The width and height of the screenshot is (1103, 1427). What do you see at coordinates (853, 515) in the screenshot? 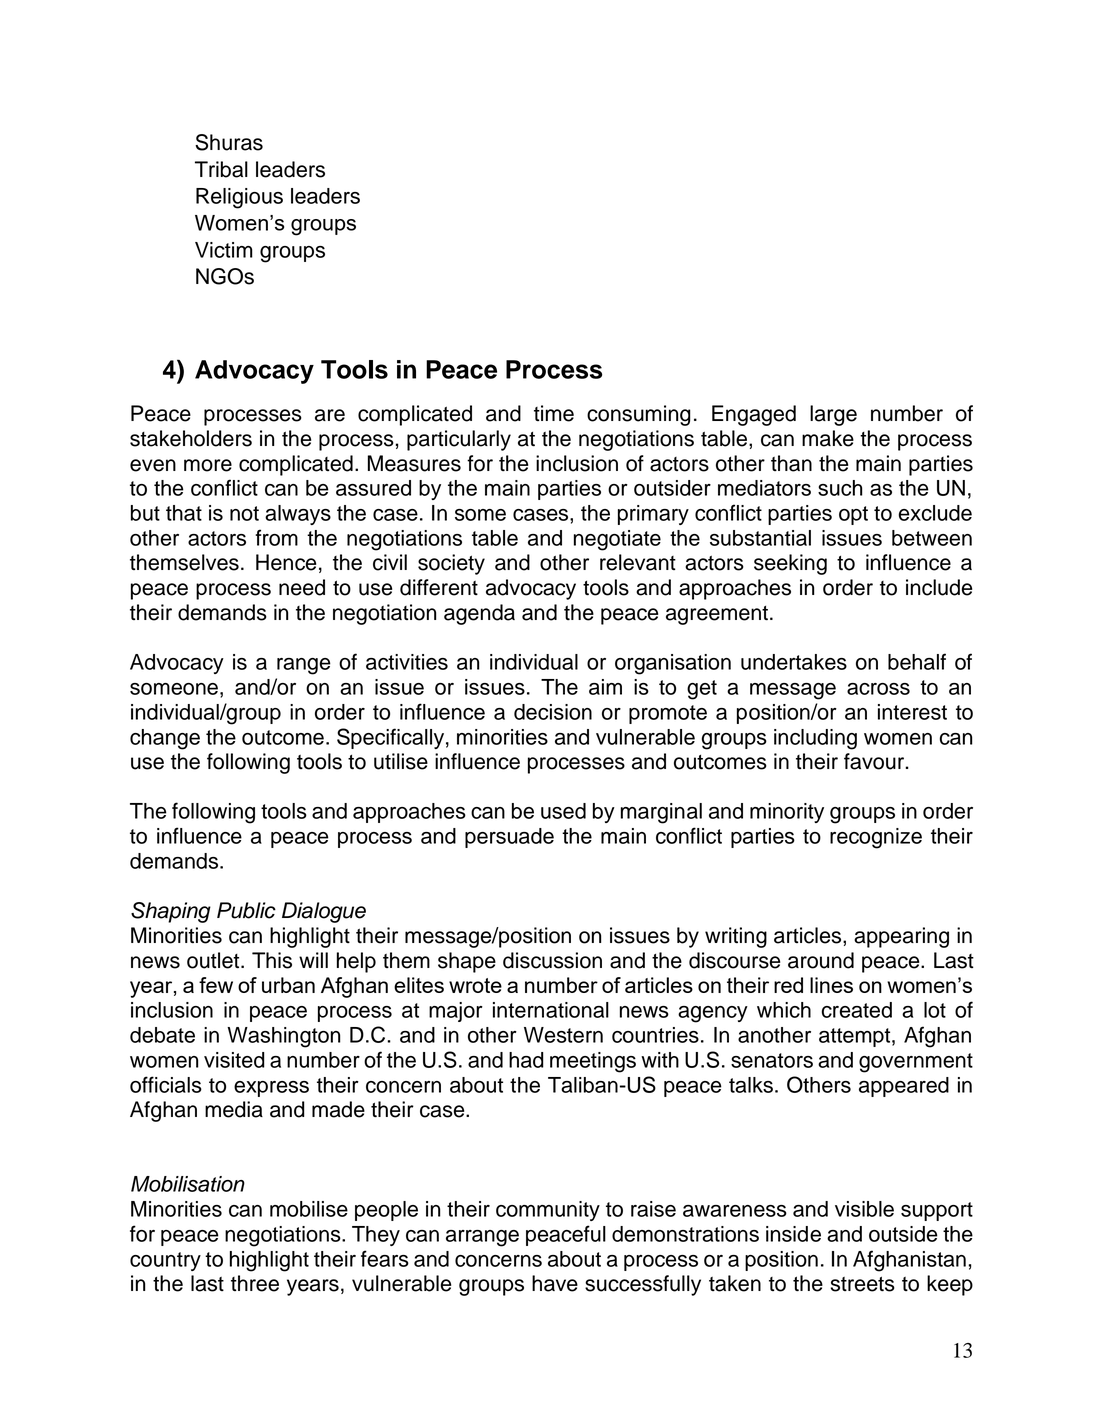
I see `opt` at bounding box center [853, 515].
